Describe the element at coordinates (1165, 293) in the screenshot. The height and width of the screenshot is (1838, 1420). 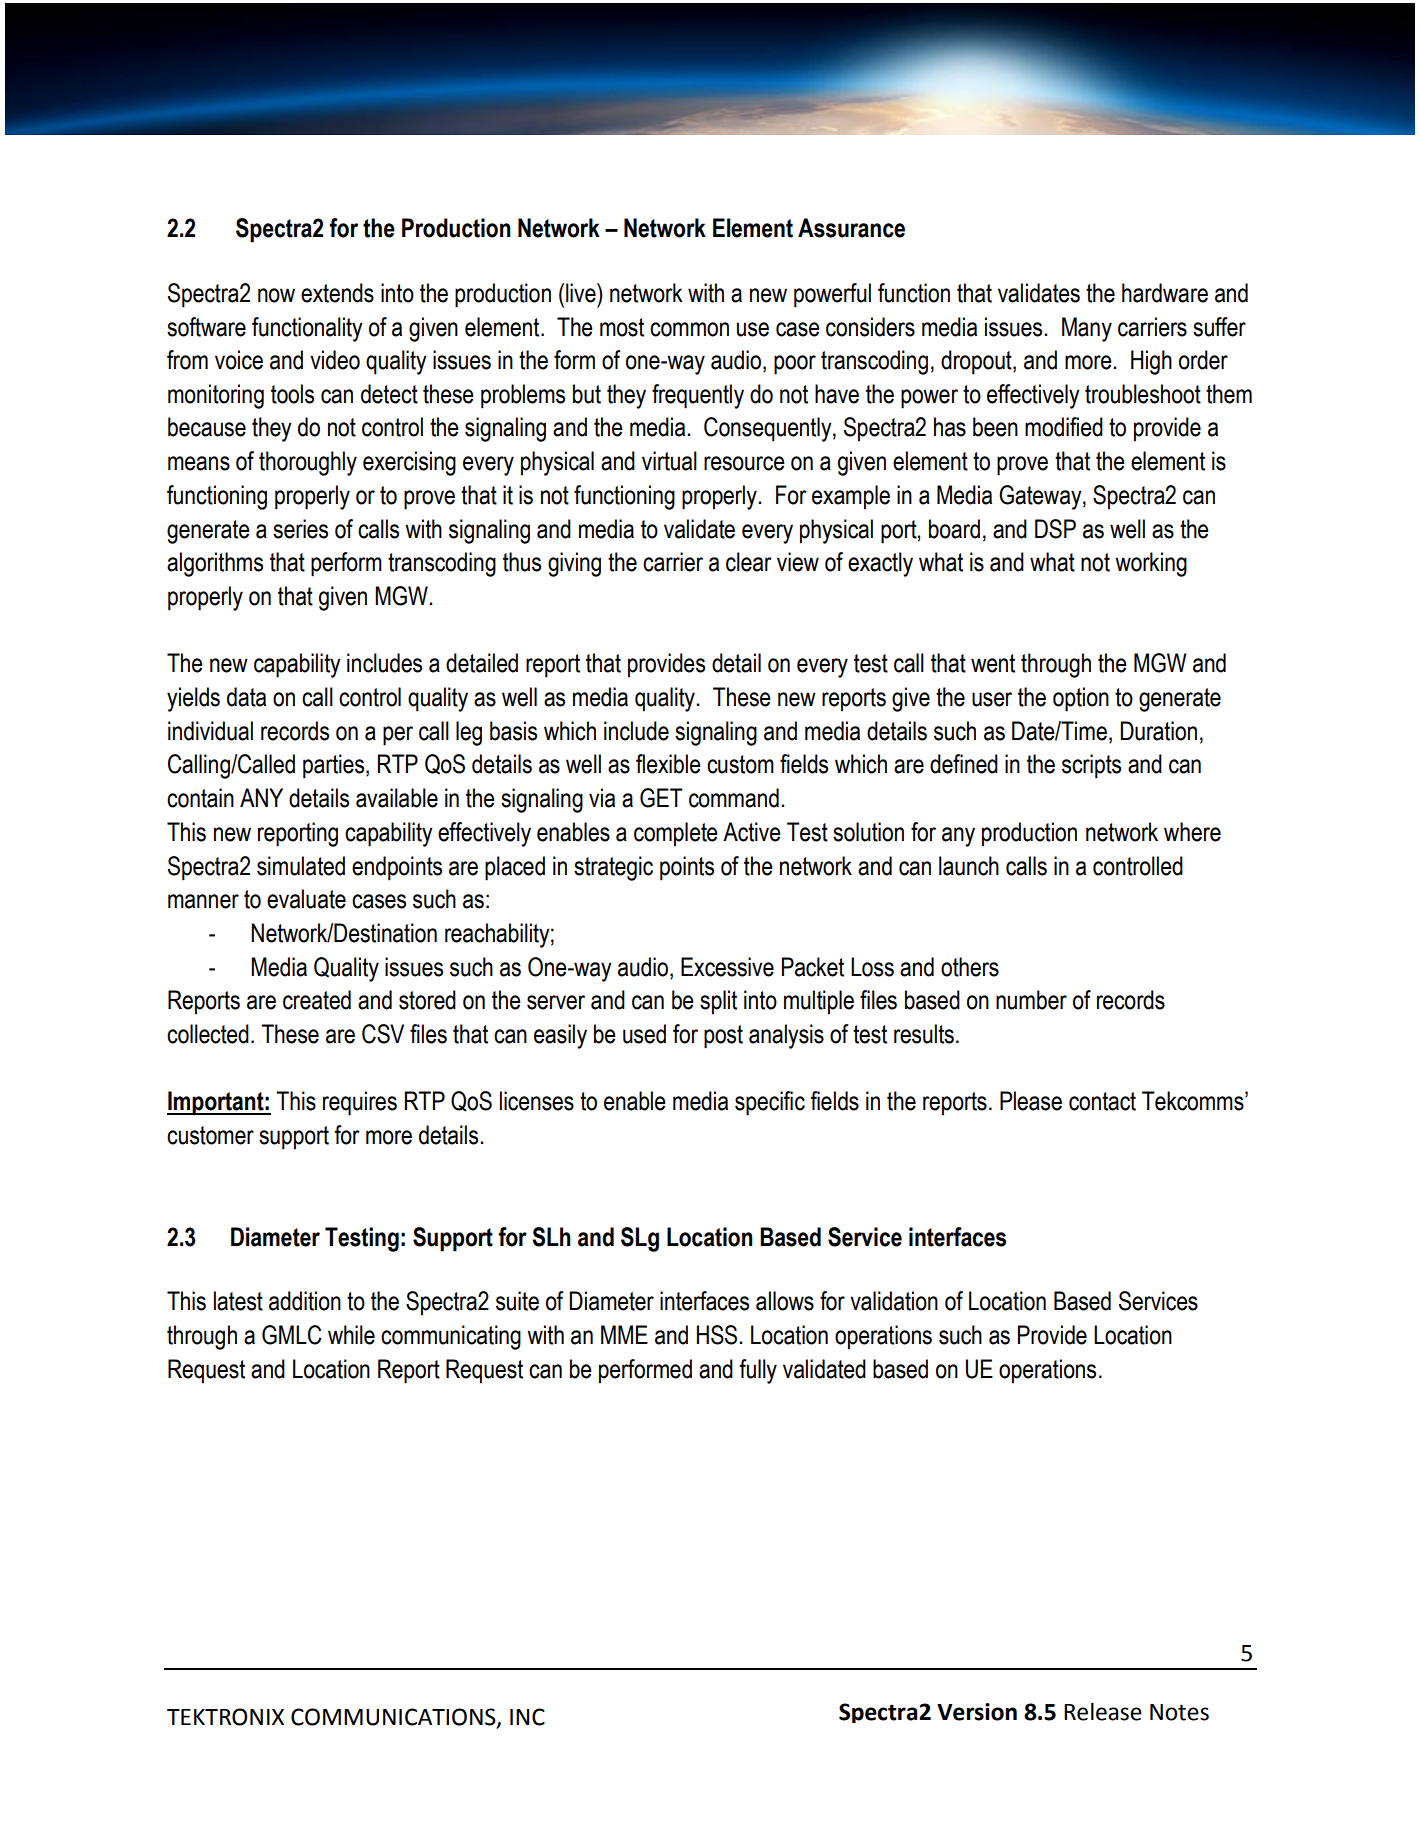
I see `hardware` at that location.
